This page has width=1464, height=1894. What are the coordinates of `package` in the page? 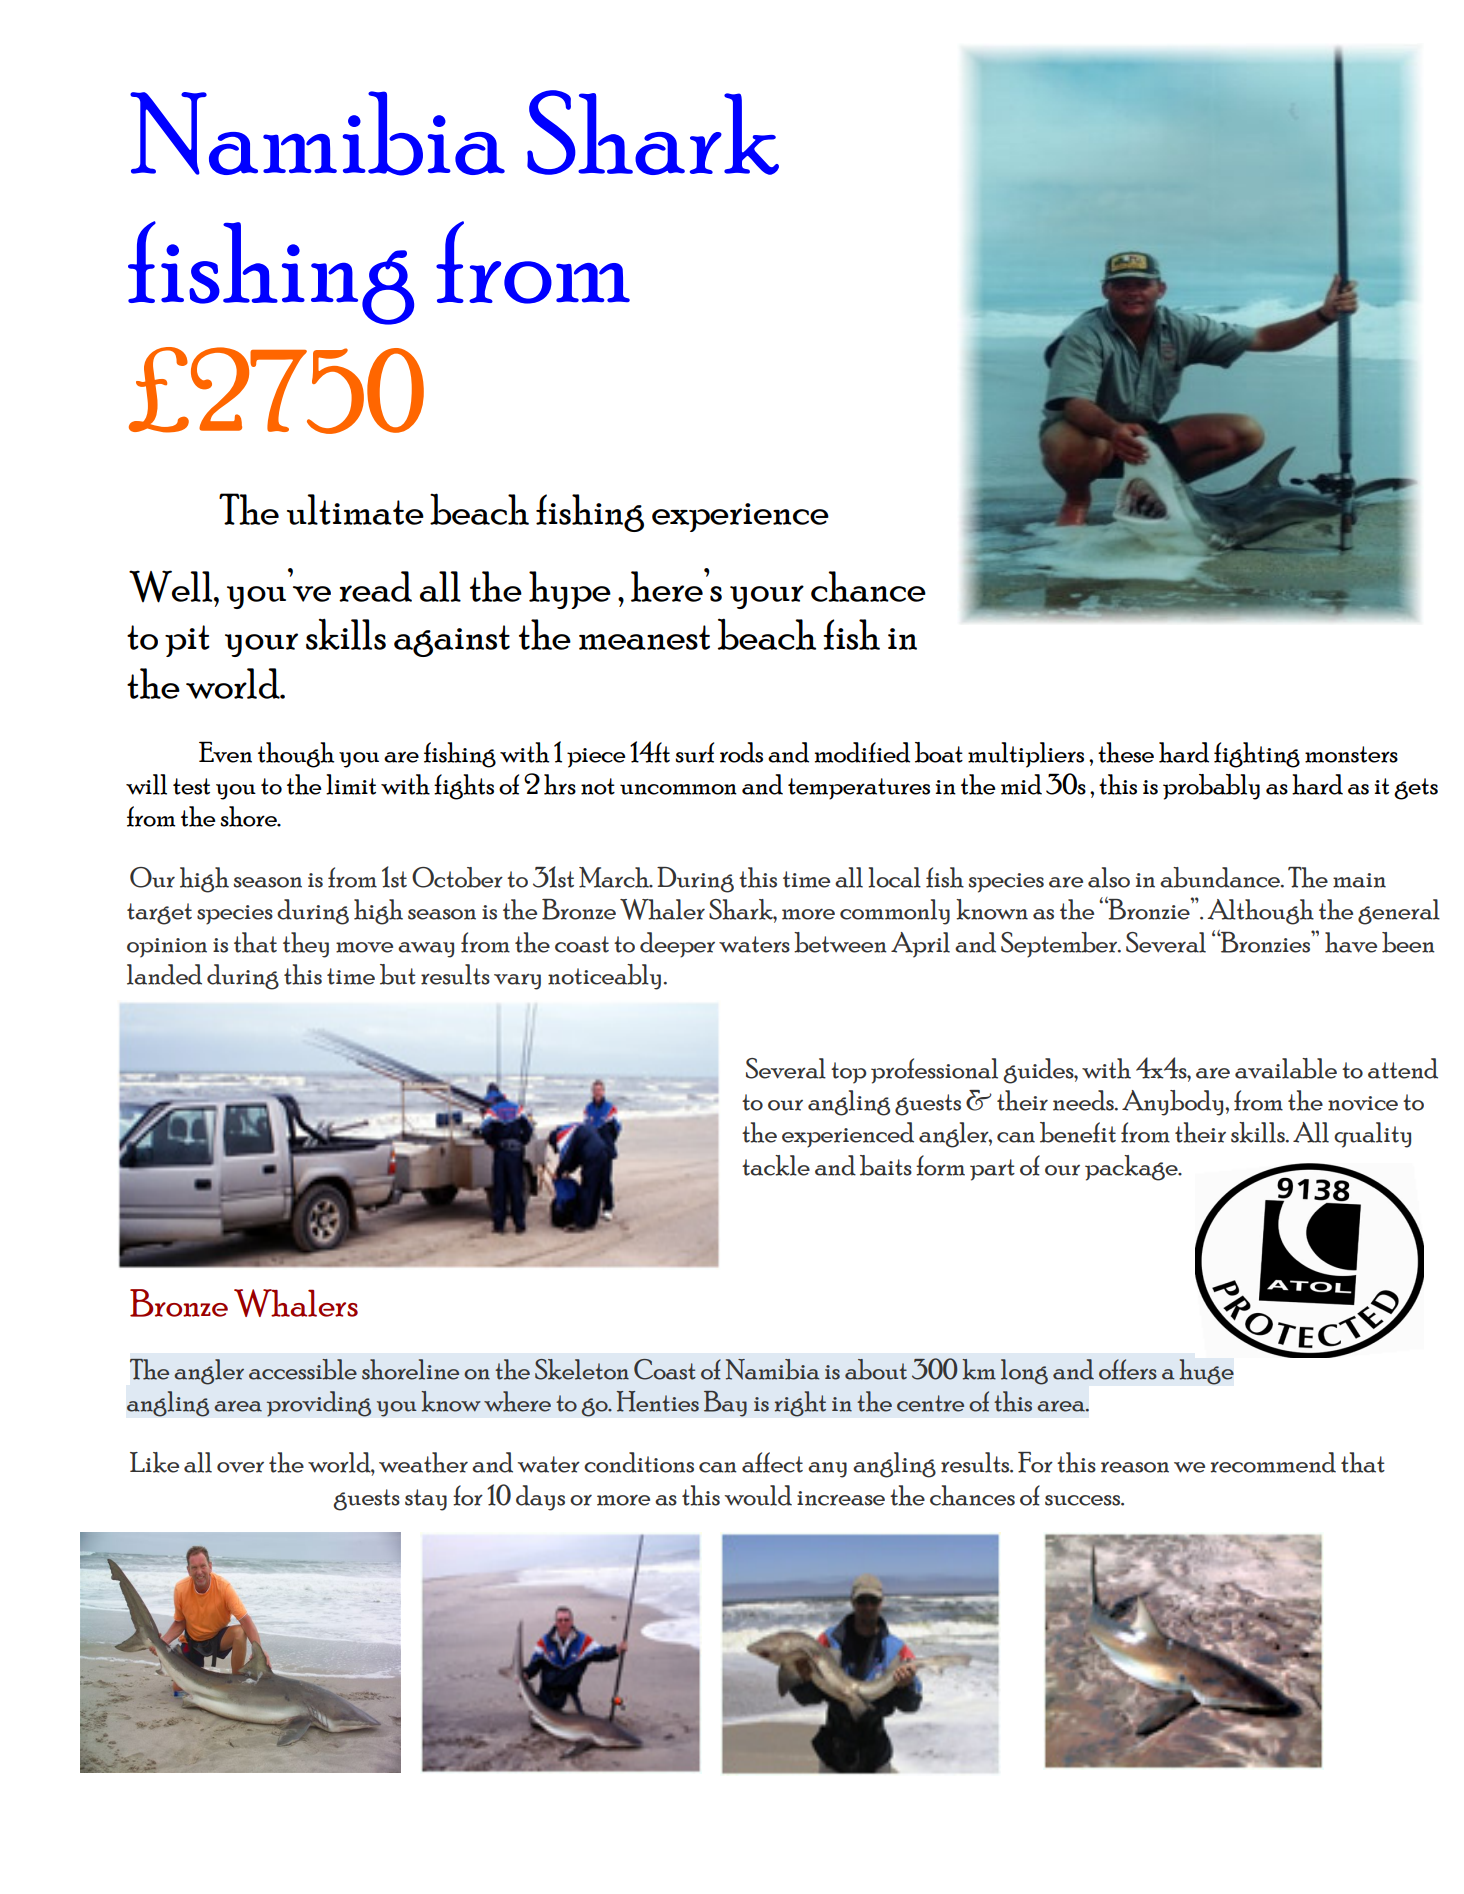 It's located at (1132, 1168).
